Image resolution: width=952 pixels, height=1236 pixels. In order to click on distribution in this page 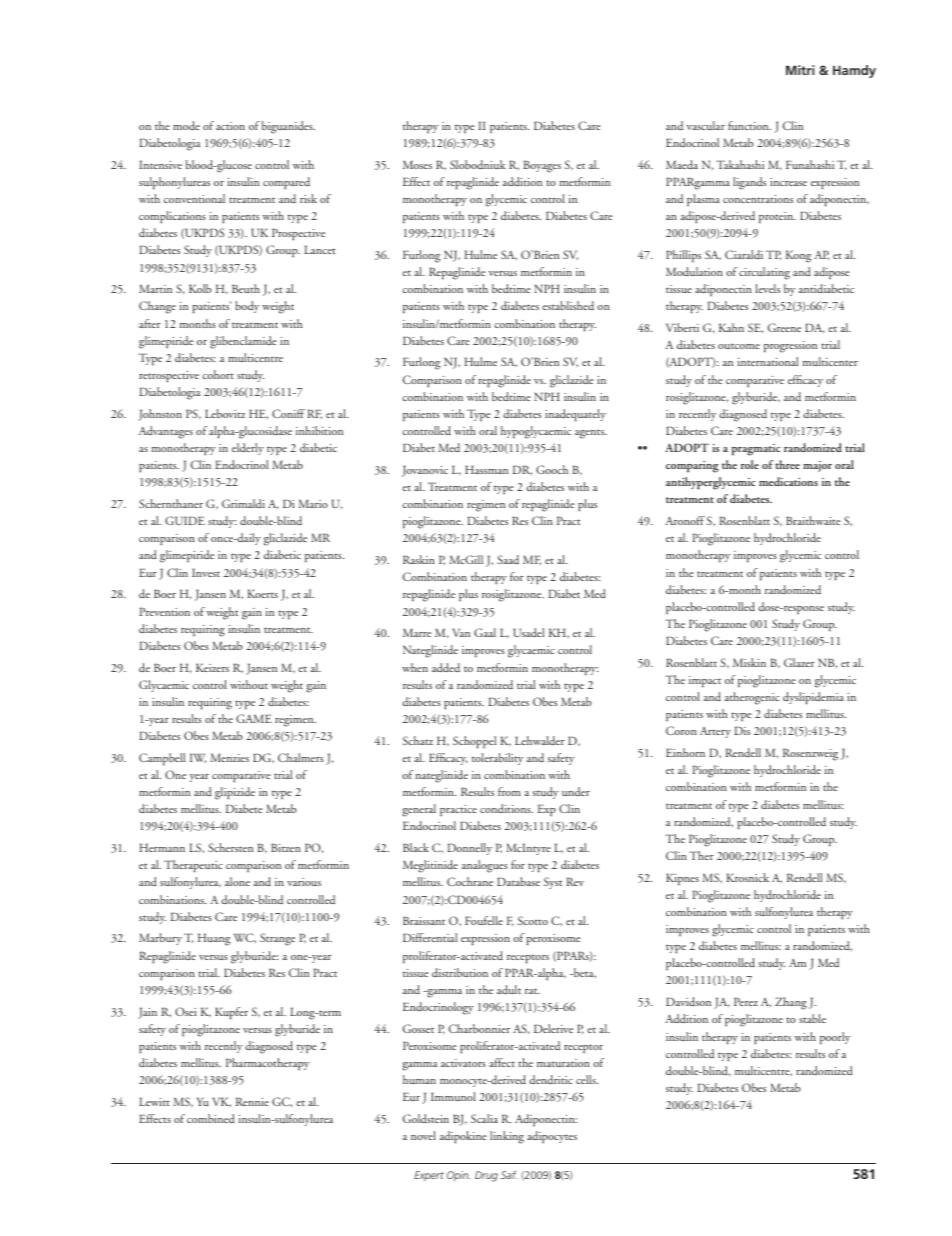, I will do `click(460, 972)`.
